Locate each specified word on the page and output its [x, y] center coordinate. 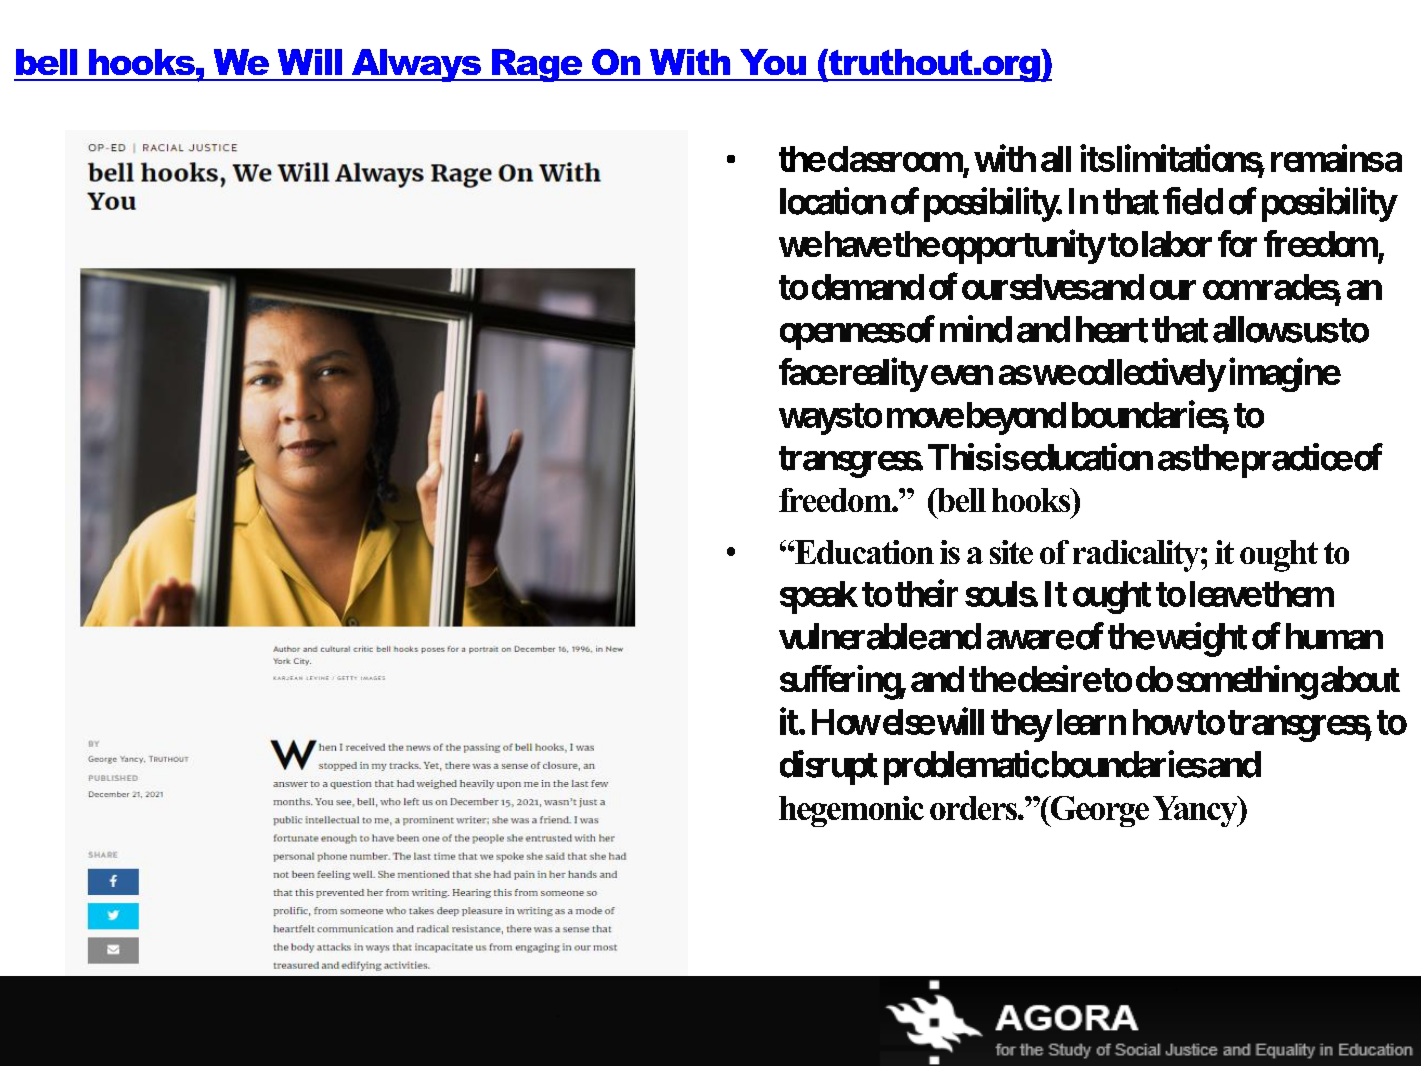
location [833, 201]
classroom [894, 159]
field [1193, 201]
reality [882, 375]
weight [1200, 639]
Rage [537, 65]
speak [819, 597]
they [1021, 725]
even [962, 375]
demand [868, 287]
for [1237, 243]
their [926, 593]
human [1334, 636]
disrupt [829, 767]
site [1011, 552]
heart [1112, 329]
